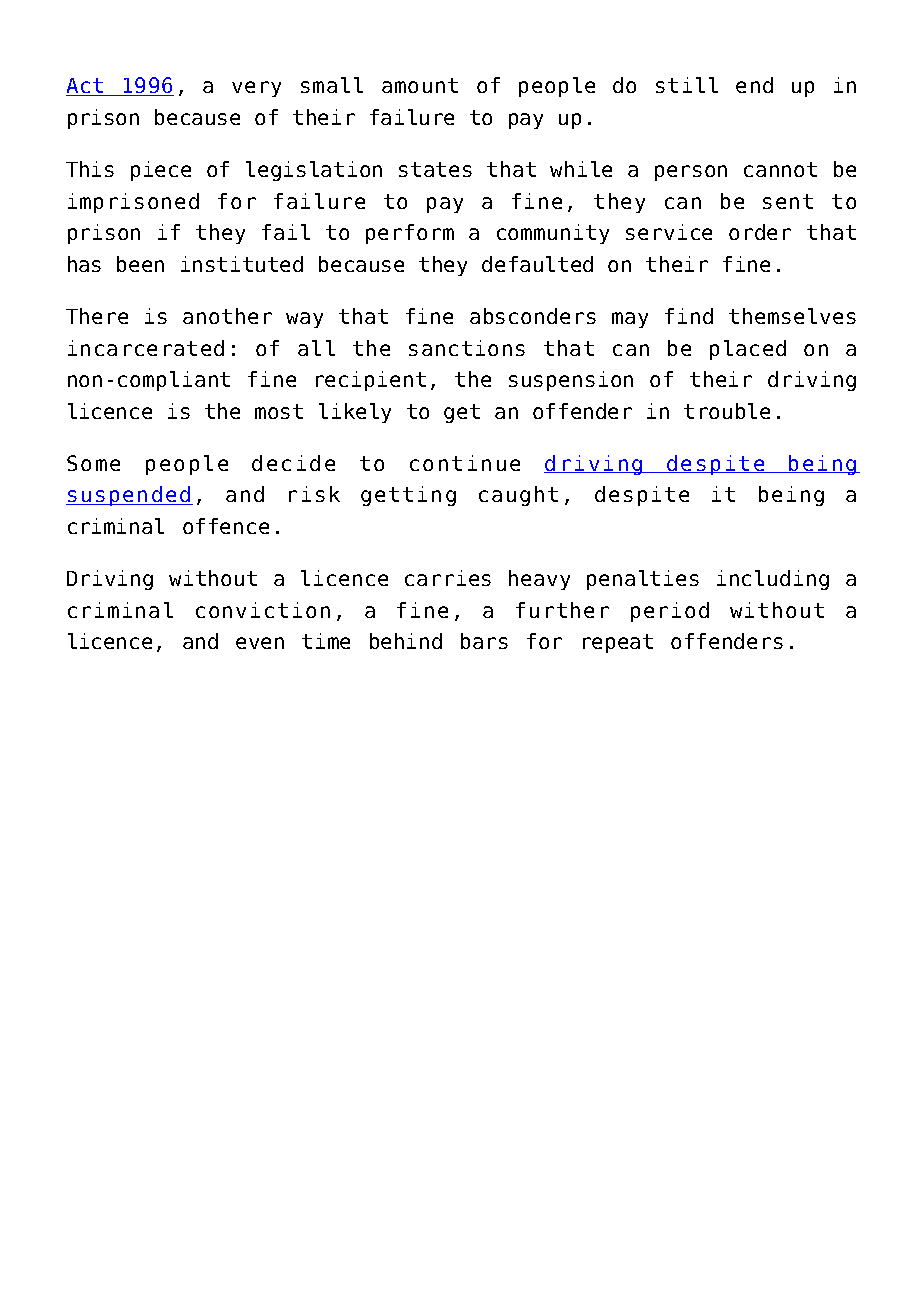 Image resolution: width=924 pixels, height=1308 pixels. What do you see at coordinates (420, 85) in the page?
I see `amount` at bounding box center [420, 85].
